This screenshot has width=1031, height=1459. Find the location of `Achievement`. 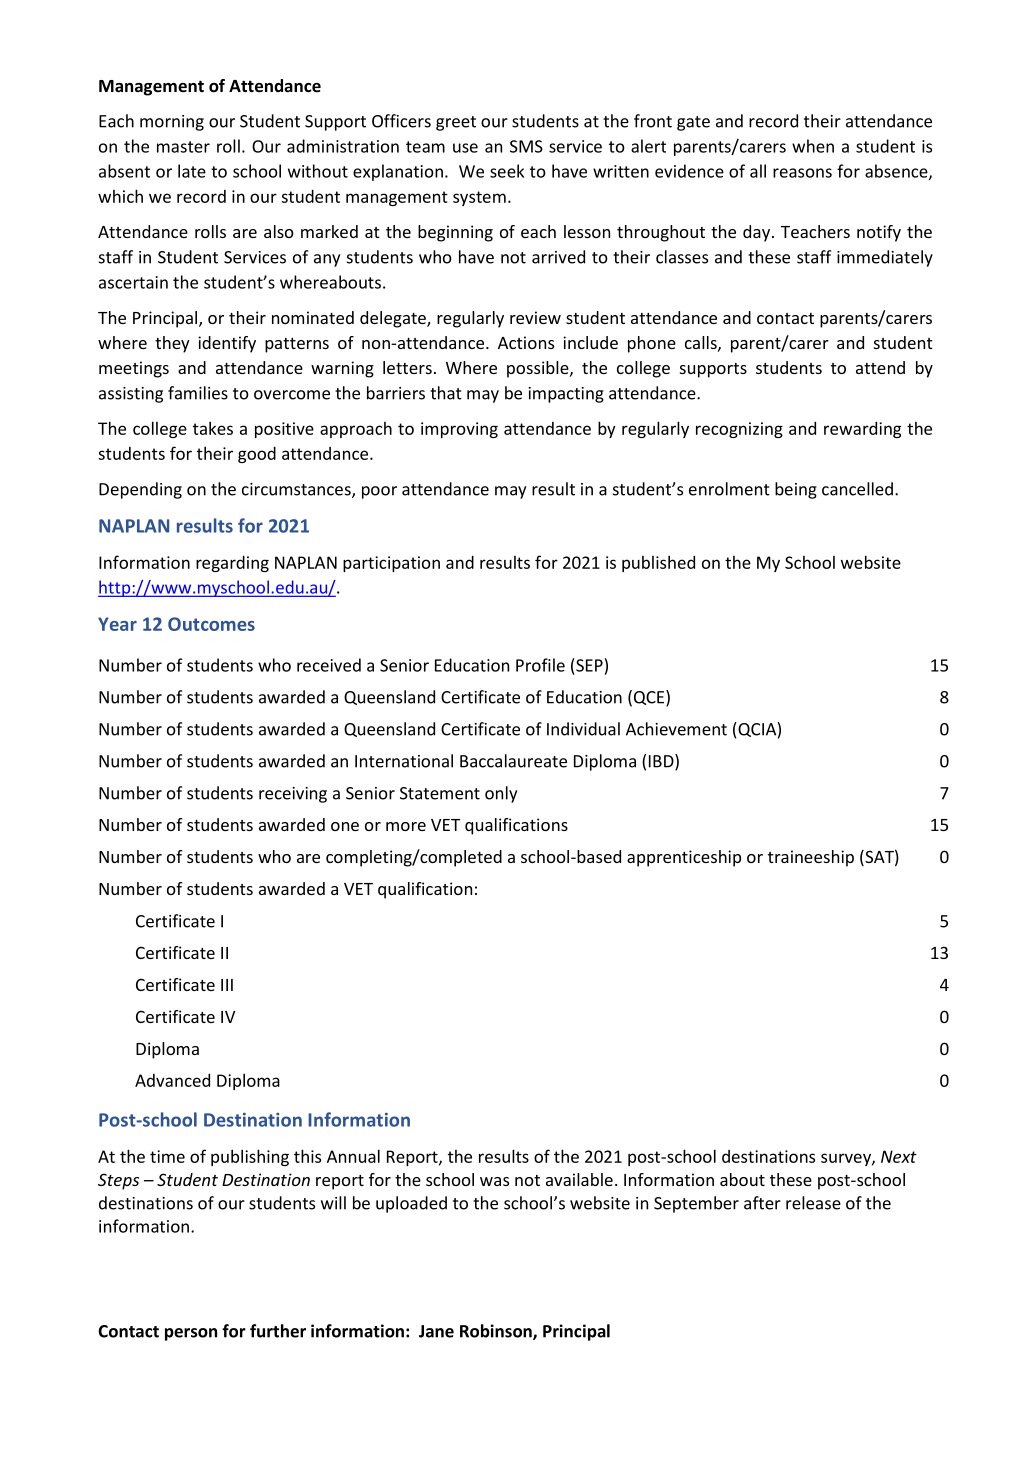

Achievement is located at coordinates (676, 729).
